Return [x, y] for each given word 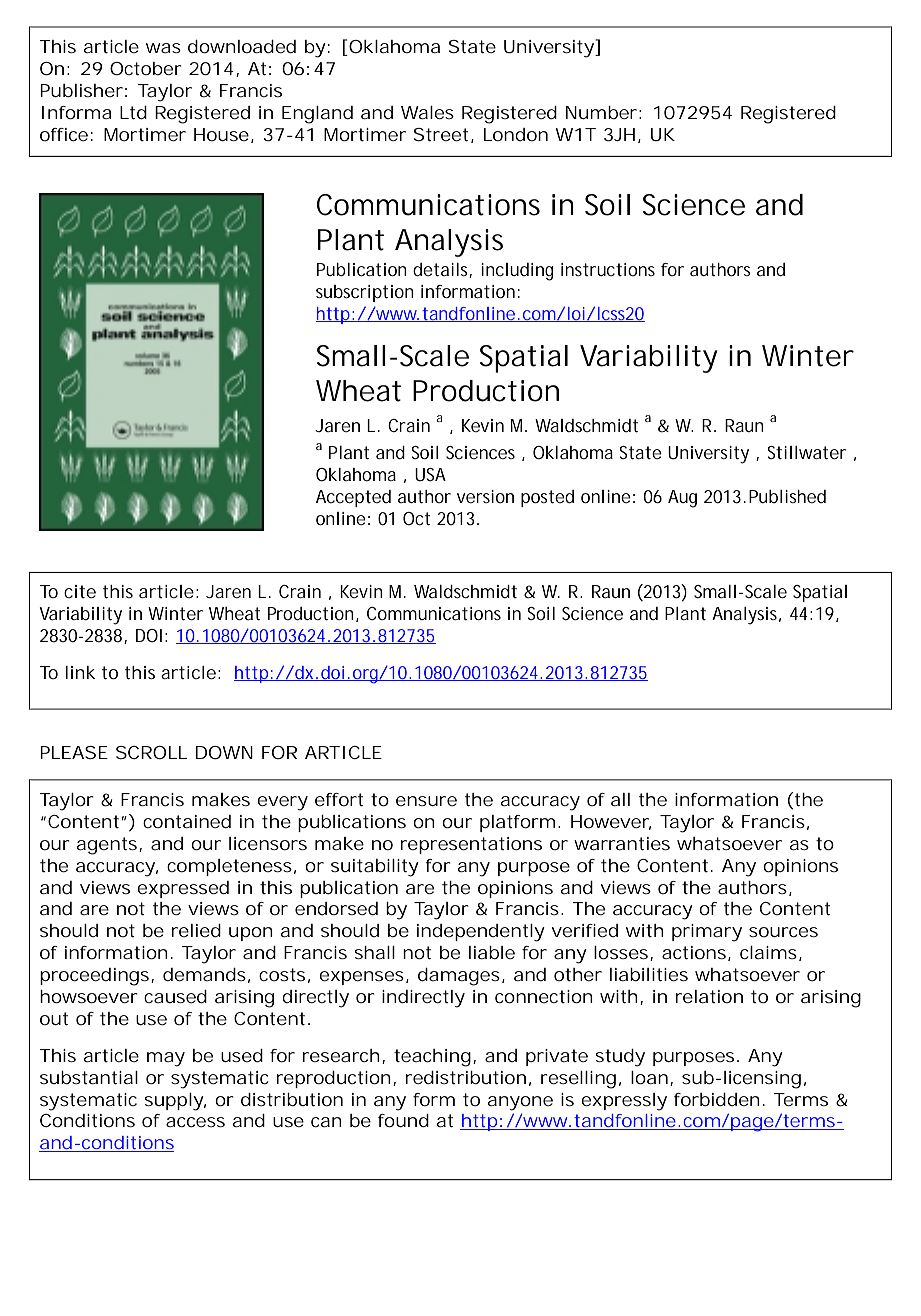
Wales [427, 112]
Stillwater [806, 452]
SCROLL [151, 752]
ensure [426, 801]
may [166, 1059]
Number [601, 112]
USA [430, 474]
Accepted [353, 498]
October [146, 68]
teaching [432, 1058]
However [611, 822]
